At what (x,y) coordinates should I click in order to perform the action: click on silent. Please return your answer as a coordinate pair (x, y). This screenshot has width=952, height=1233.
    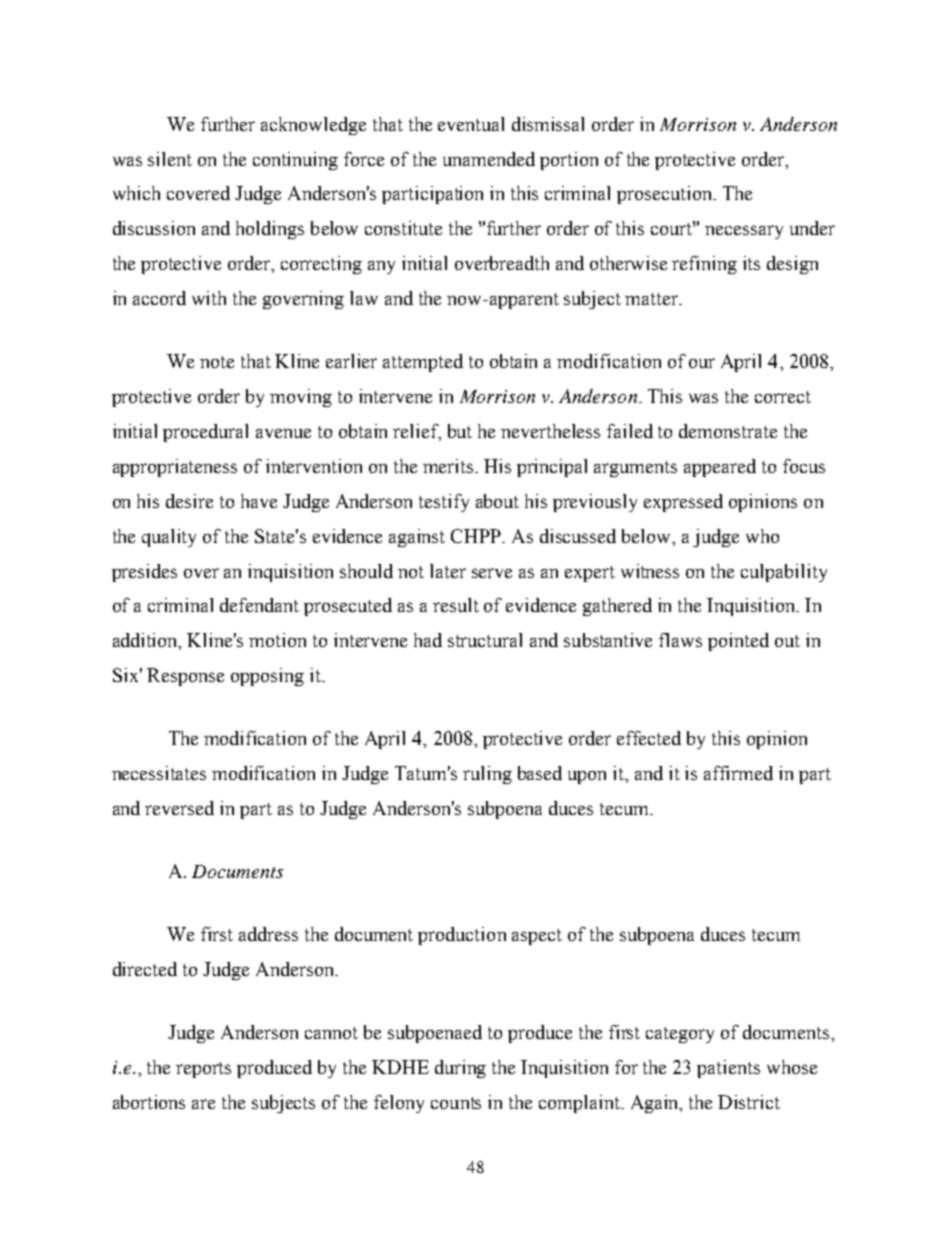
    Looking at the image, I should click on (170, 159).
